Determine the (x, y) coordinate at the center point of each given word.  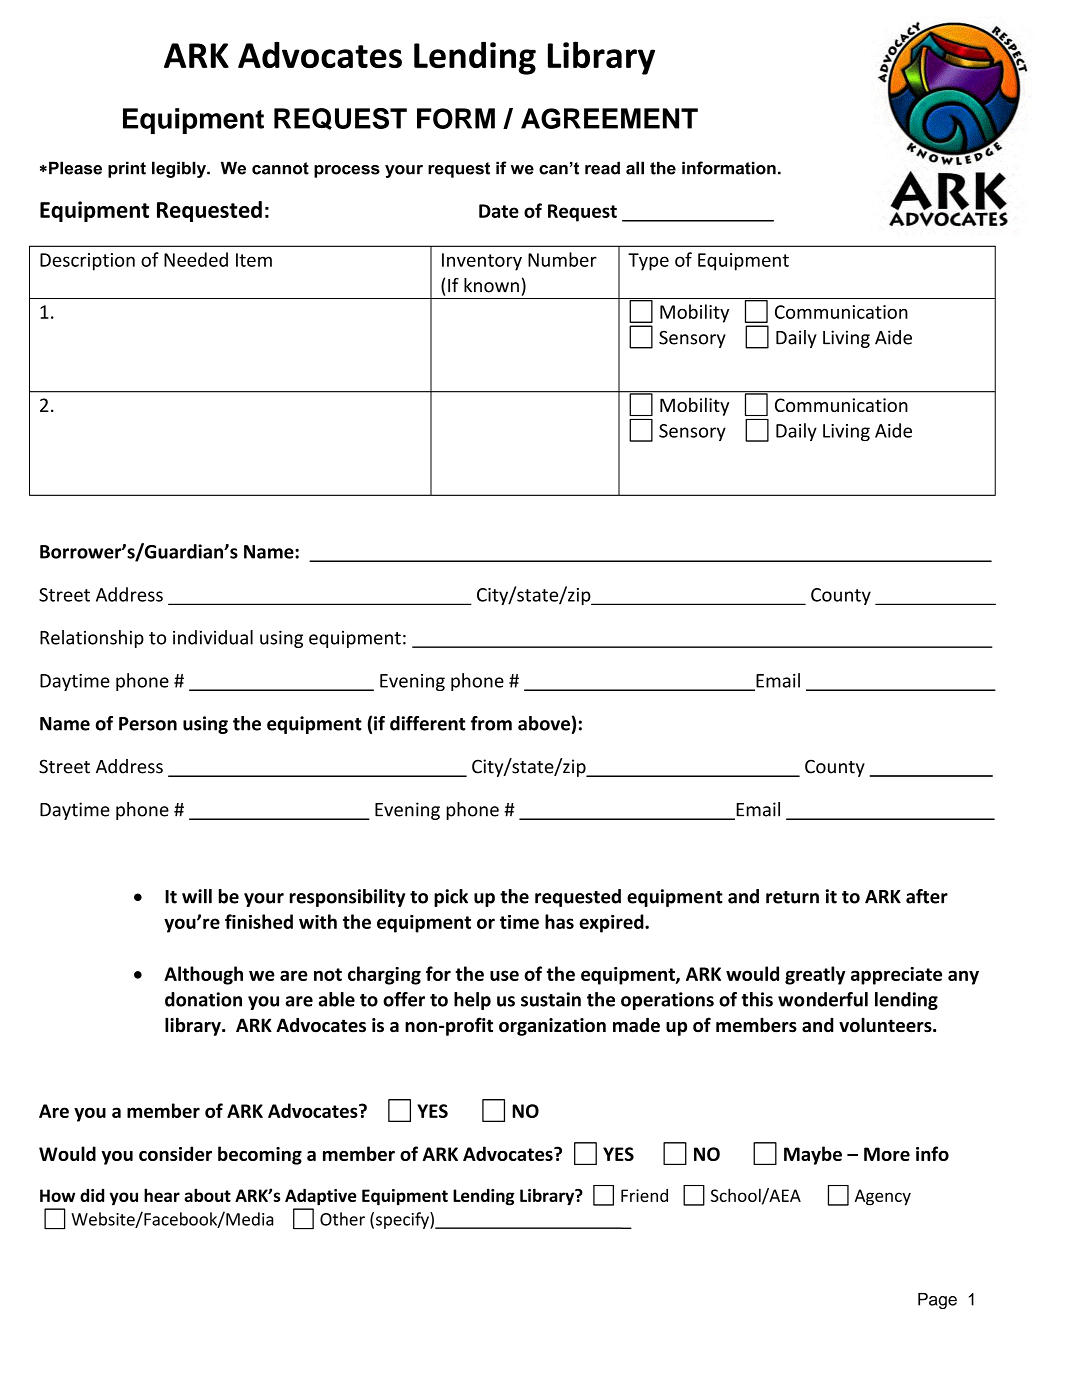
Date (499, 211)
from (491, 723)
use (504, 975)
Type (648, 262)
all (635, 168)
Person (148, 724)
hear (162, 1195)
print (127, 169)
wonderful (823, 999)
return (792, 897)
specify (403, 1220)
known (491, 285)
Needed (196, 259)
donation (203, 999)
